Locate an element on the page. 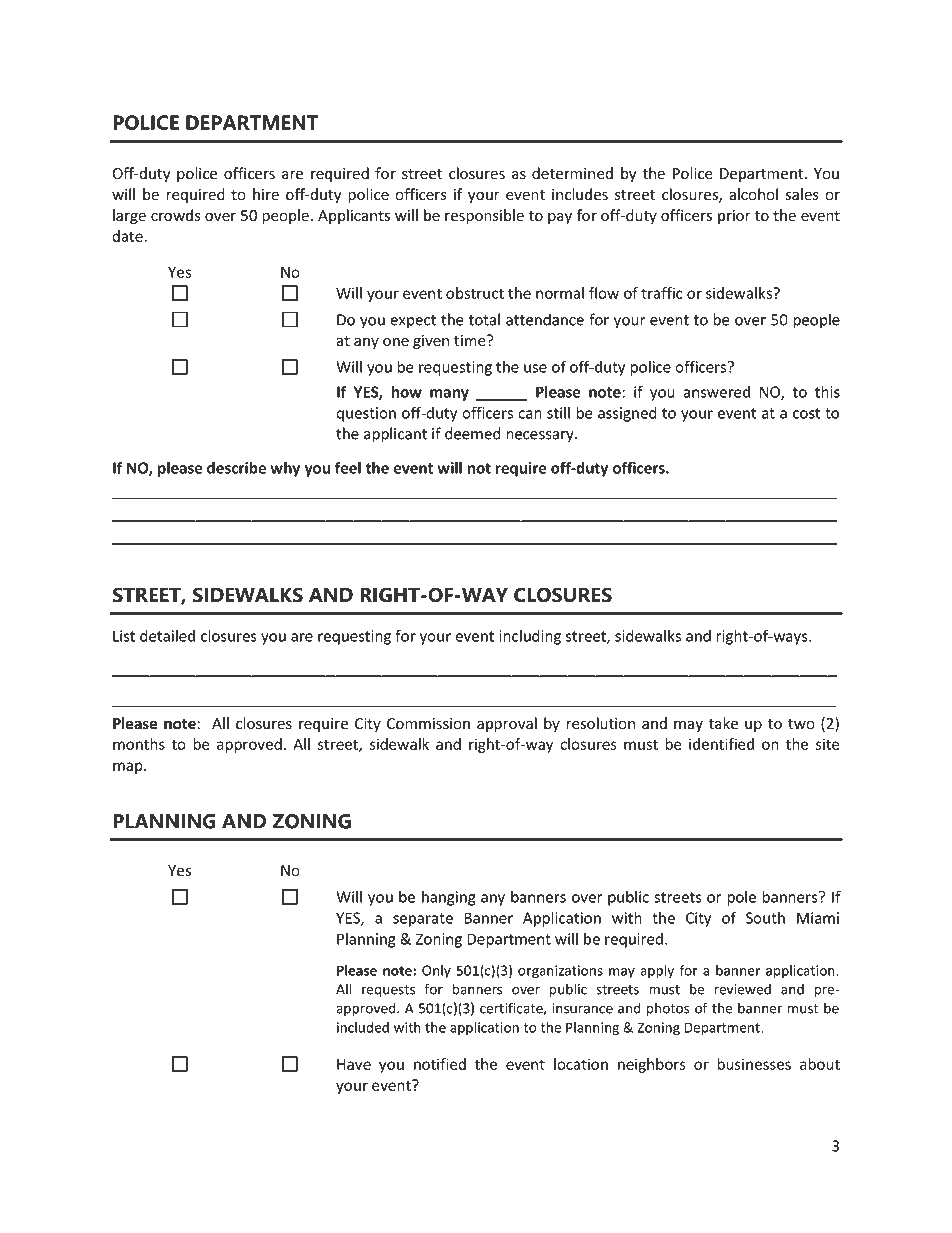 The width and height of the image is (952, 1233). detailed is located at coordinates (167, 635).
